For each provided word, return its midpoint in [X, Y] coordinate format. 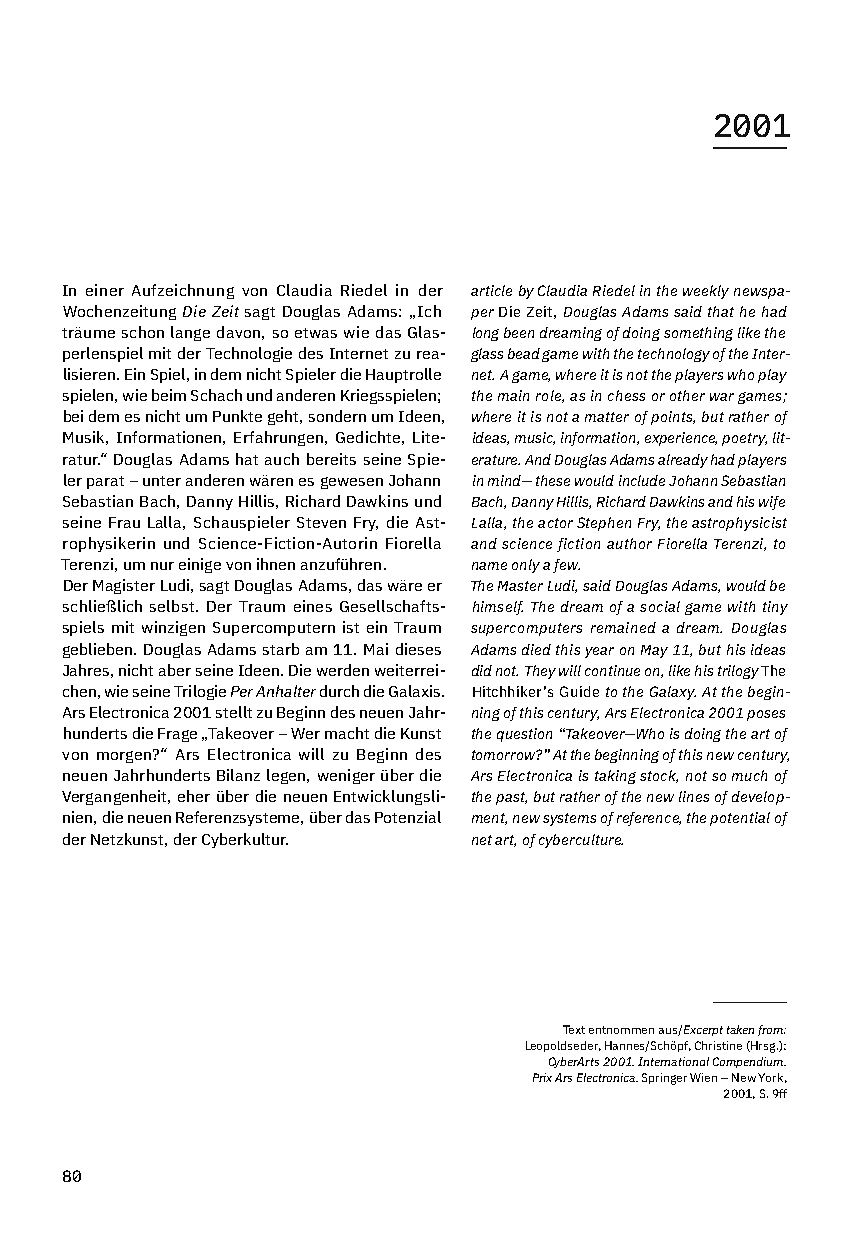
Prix [542, 1077]
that [721, 311]
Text [574, 1029]
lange [190, 333]
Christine [718, 1045]
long [486, 334]
